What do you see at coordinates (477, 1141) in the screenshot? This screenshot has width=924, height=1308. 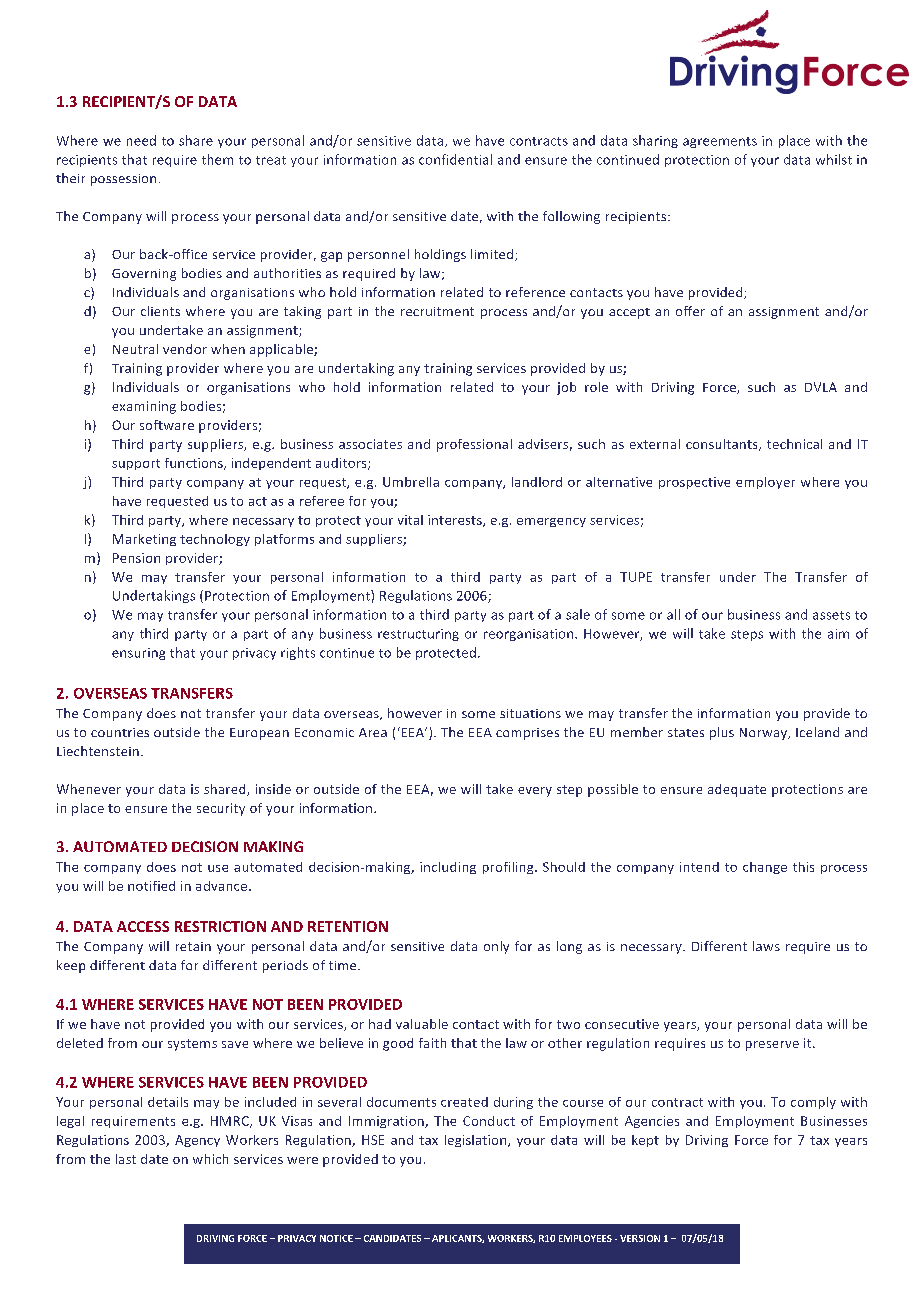 I see `legislation` at bounding box center [477, 1141].
